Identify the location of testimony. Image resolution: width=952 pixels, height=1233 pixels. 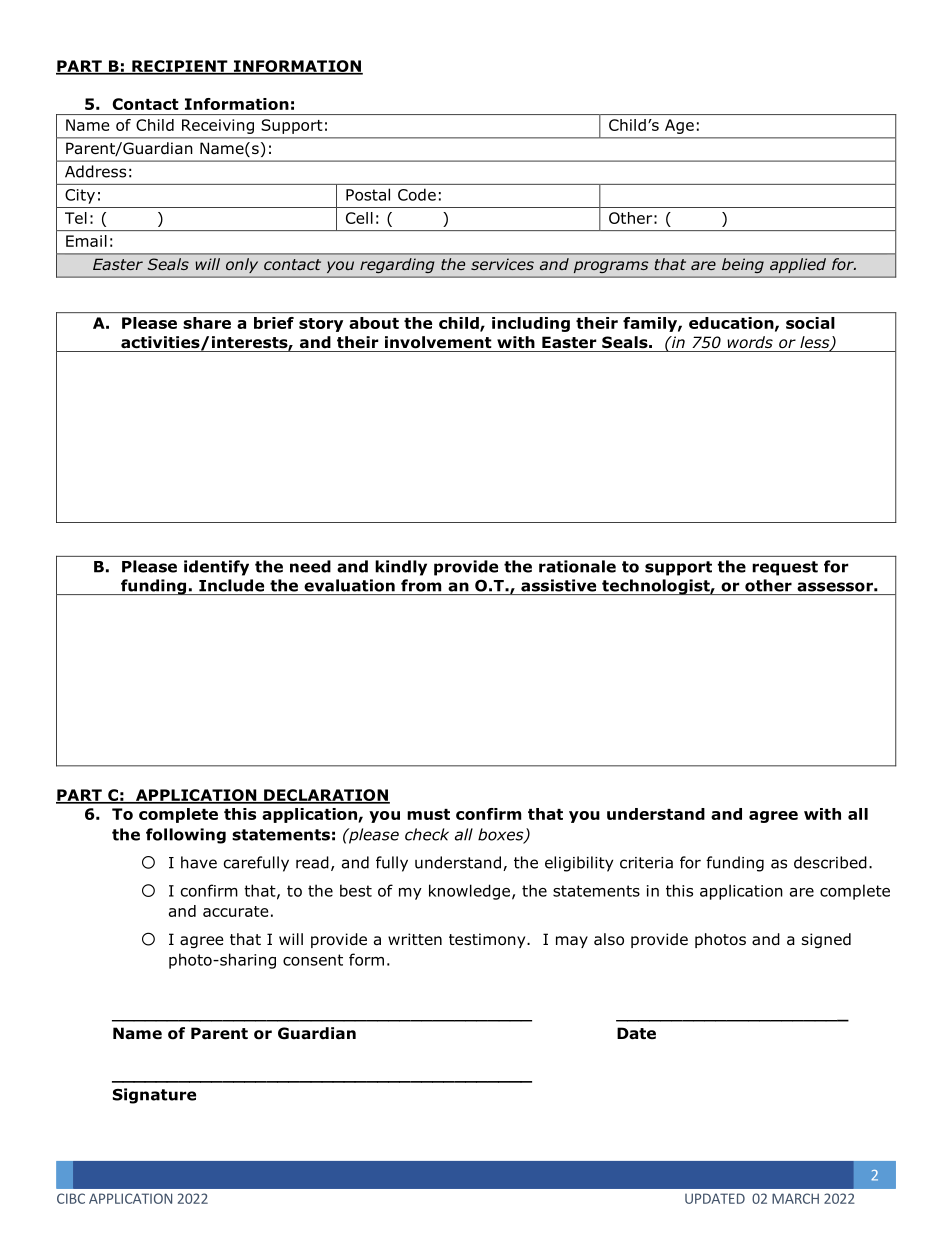
(488, 940).
